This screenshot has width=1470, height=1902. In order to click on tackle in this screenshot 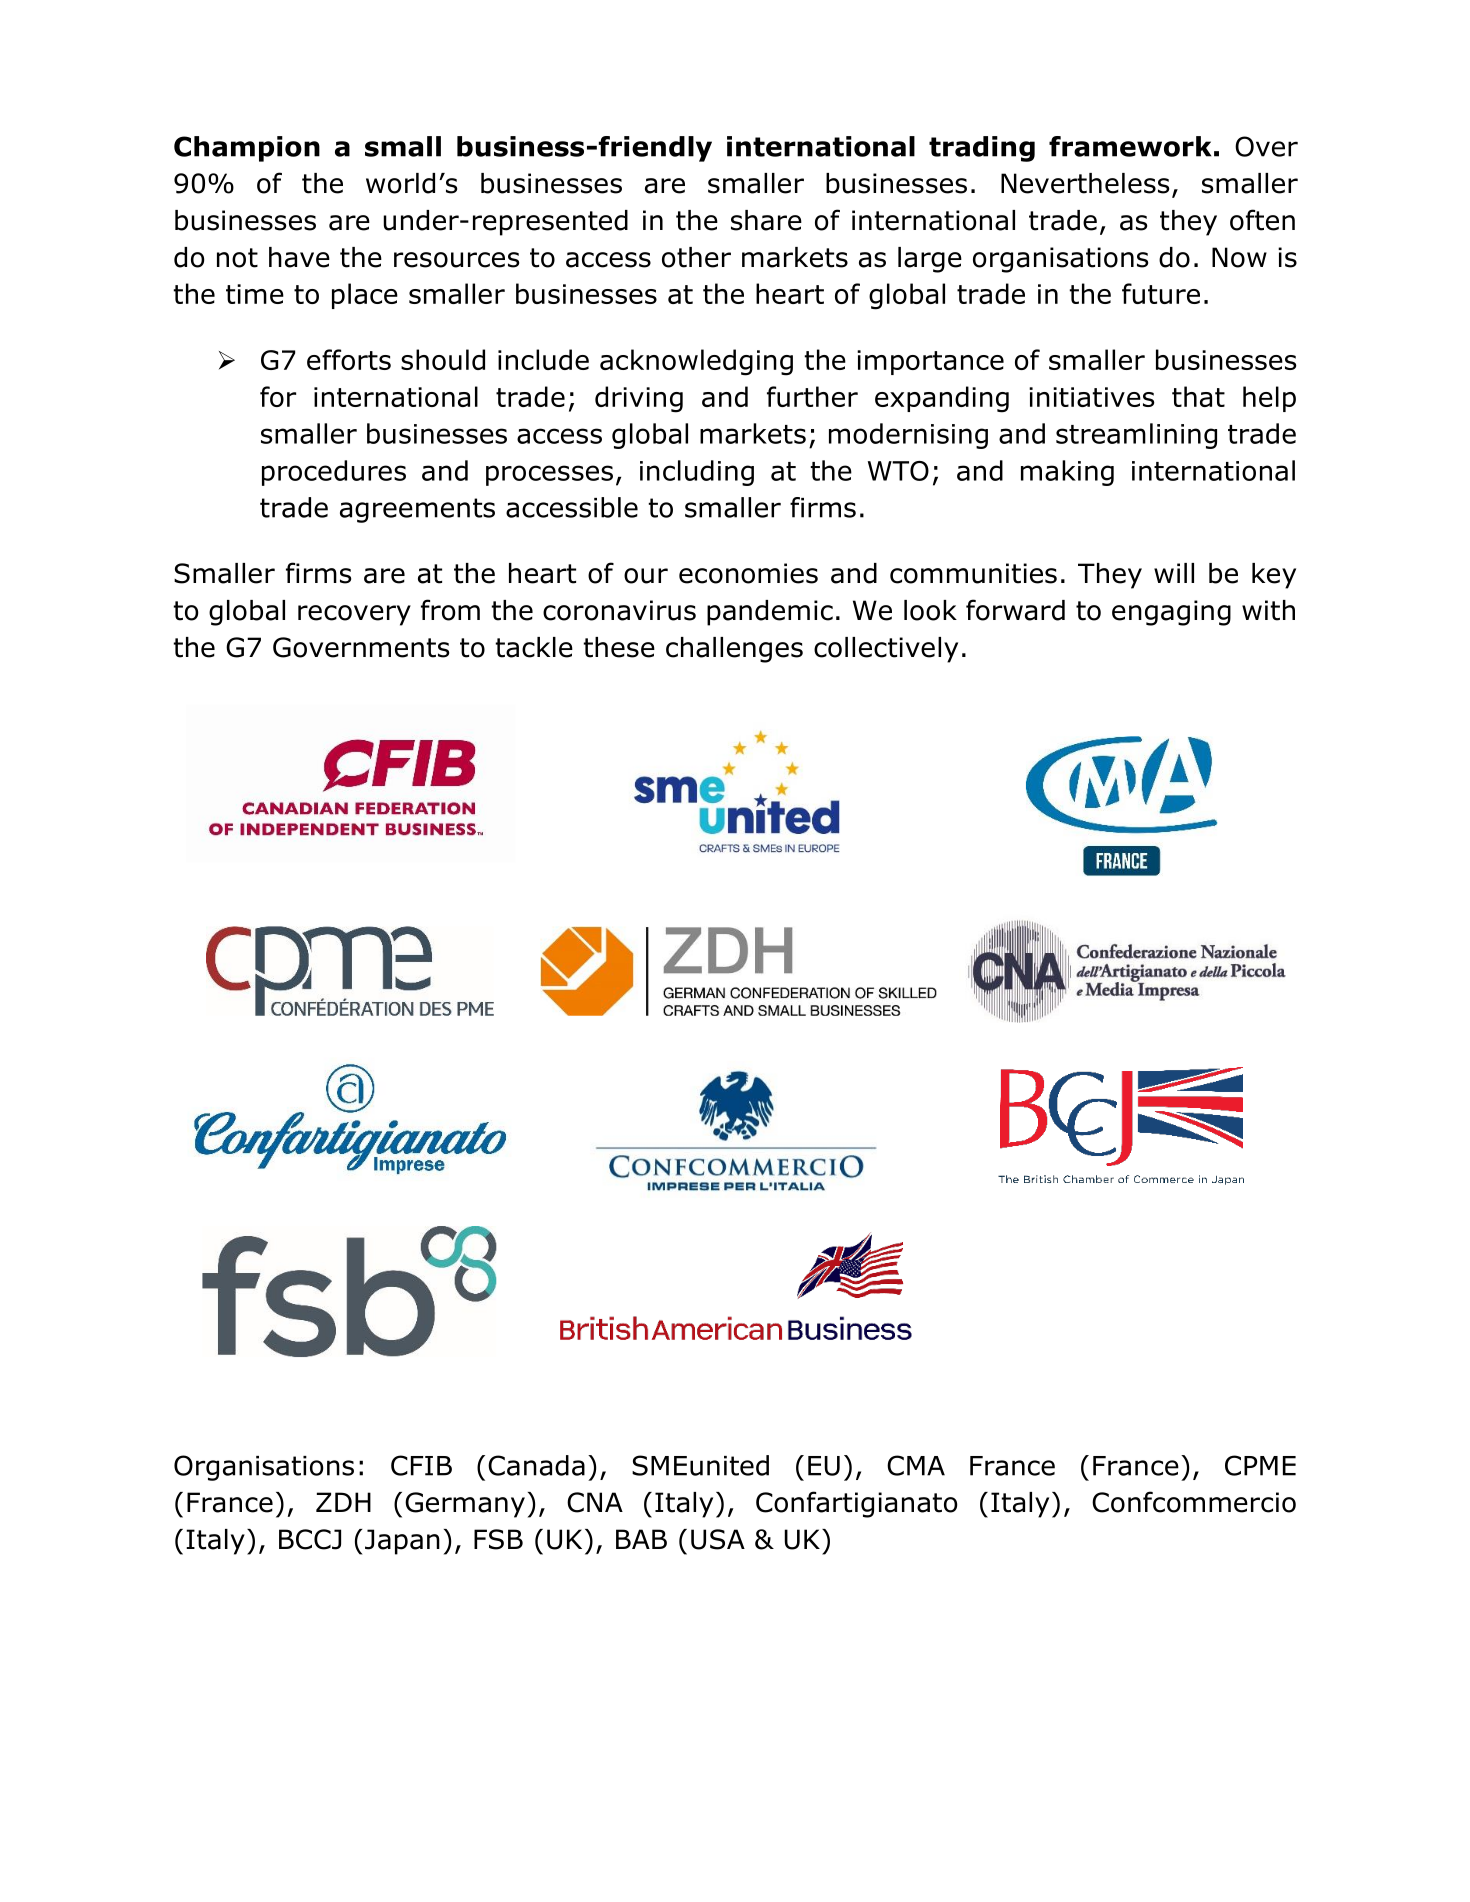, I will do `click(534, 647)`.
